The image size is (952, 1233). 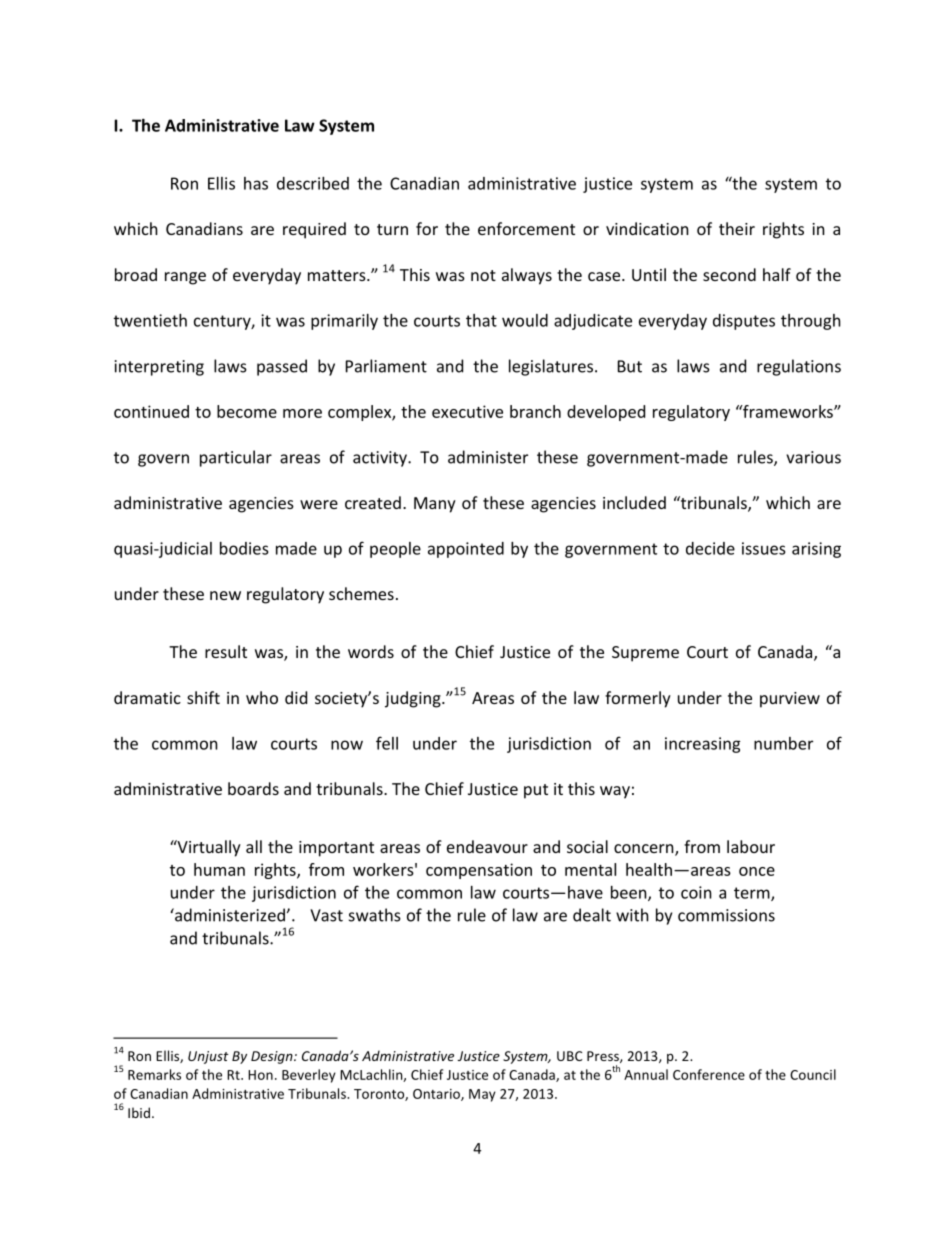 What do you see at coordinates (219, 869) in the screenshot?
I see `human` at bounding box center [219, 869].
